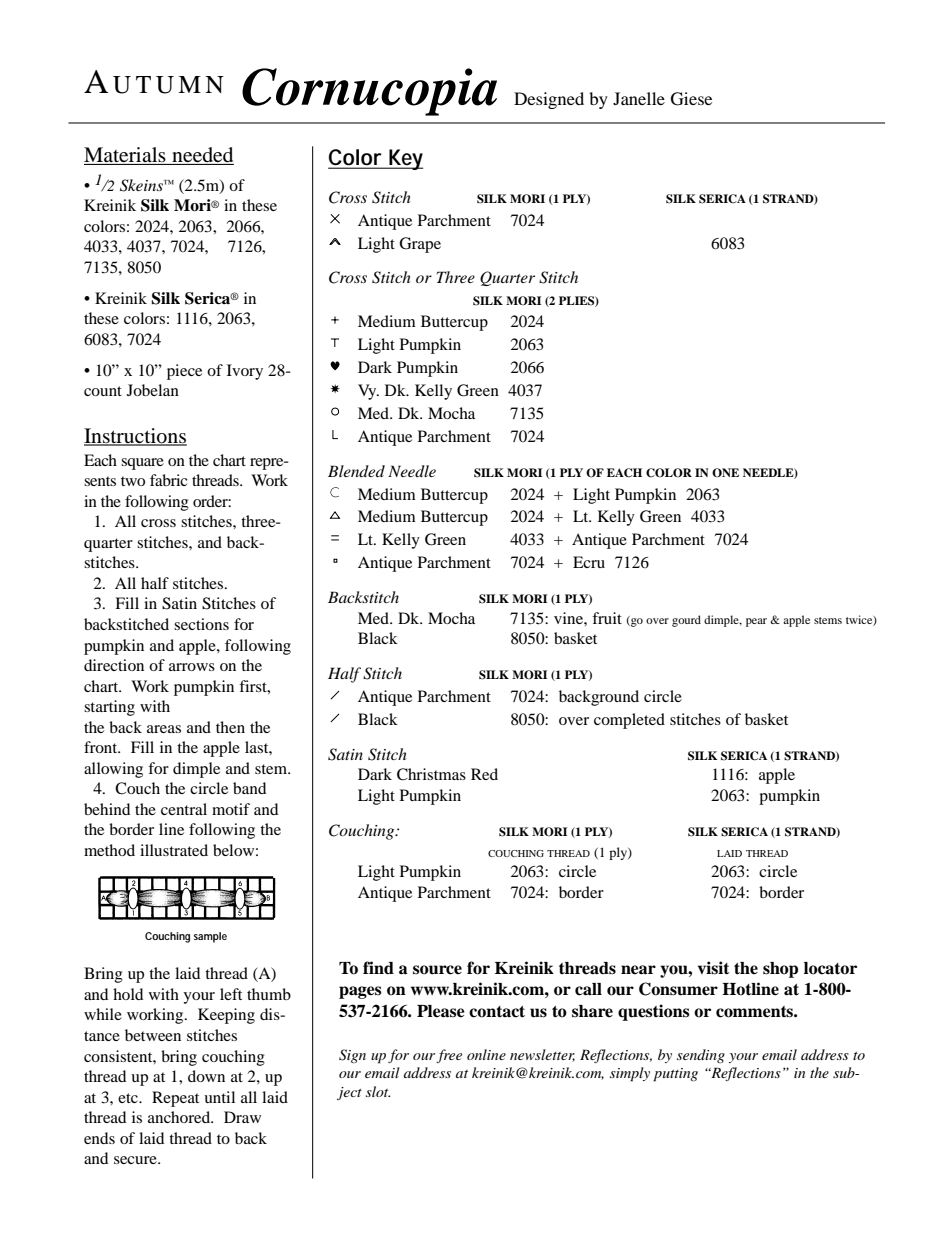 This screenshot has width=952, height=1233. Describe the element at coordinates (431, 774) in the screenshot. I see `Christmas` at that location.
